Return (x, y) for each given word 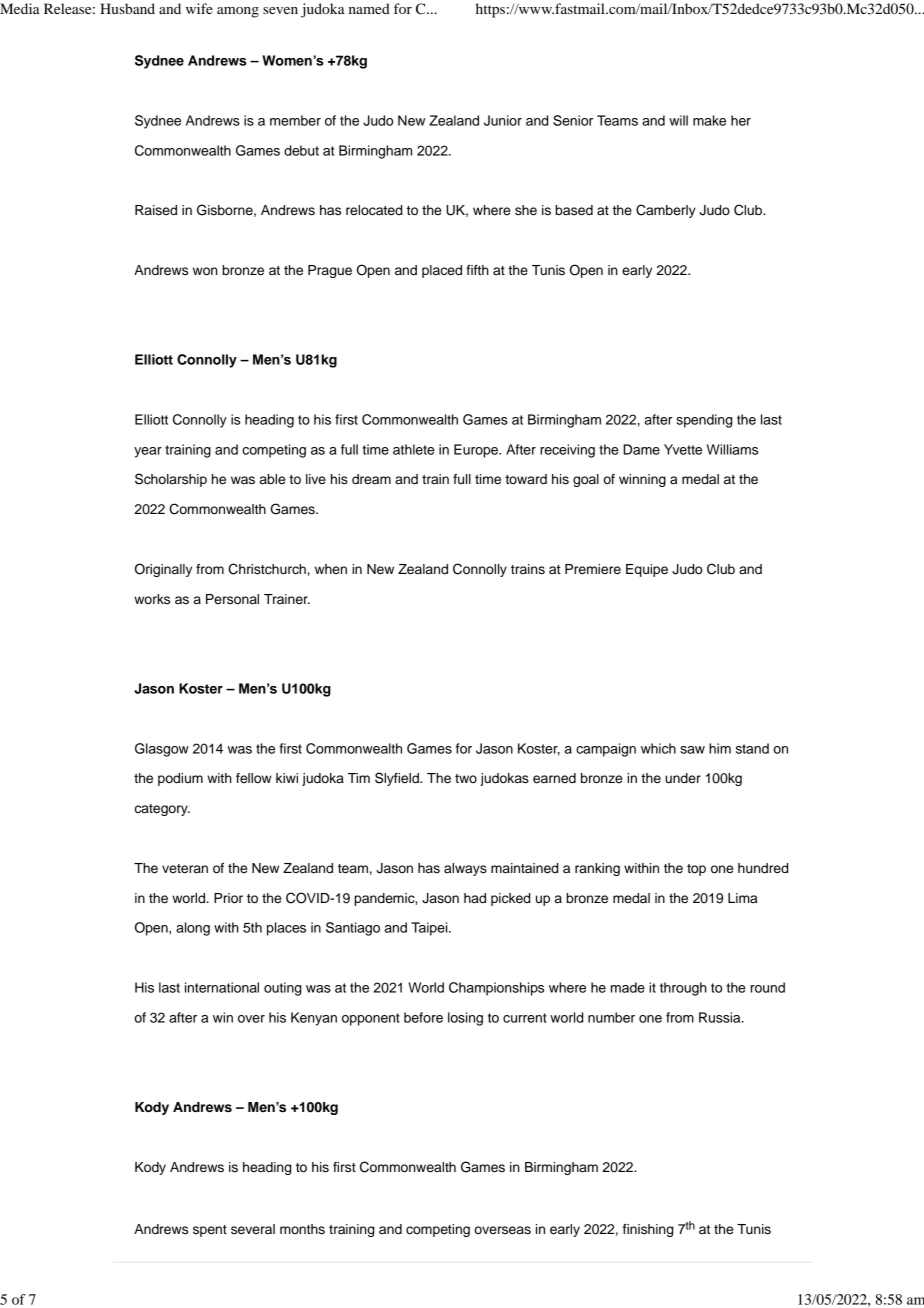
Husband (127, 8)
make (709, 120)
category (162, 810)
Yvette (683, 449)
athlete (414, 449)
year (148, 452)
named (369, 8)
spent (210, 1231)
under (683, 778)
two (466, 778)
